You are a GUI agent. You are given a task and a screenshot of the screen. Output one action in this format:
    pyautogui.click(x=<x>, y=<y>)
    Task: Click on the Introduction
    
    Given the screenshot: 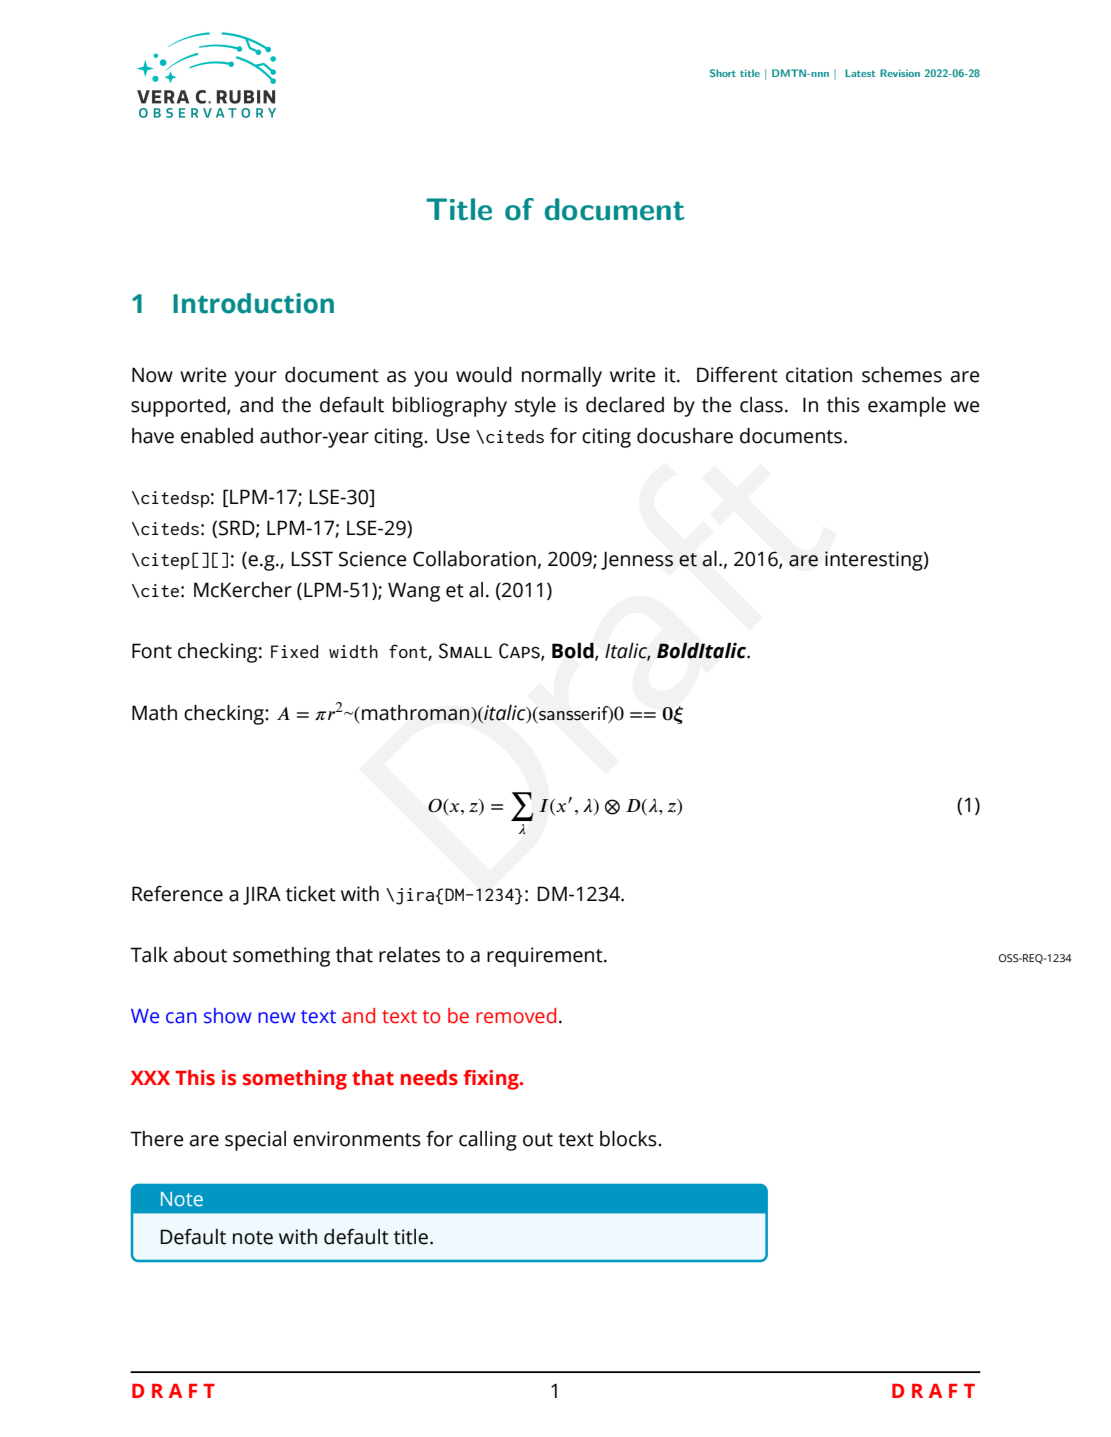 What is the action you would take?
    pyautogui.click(x=253, y=303)
